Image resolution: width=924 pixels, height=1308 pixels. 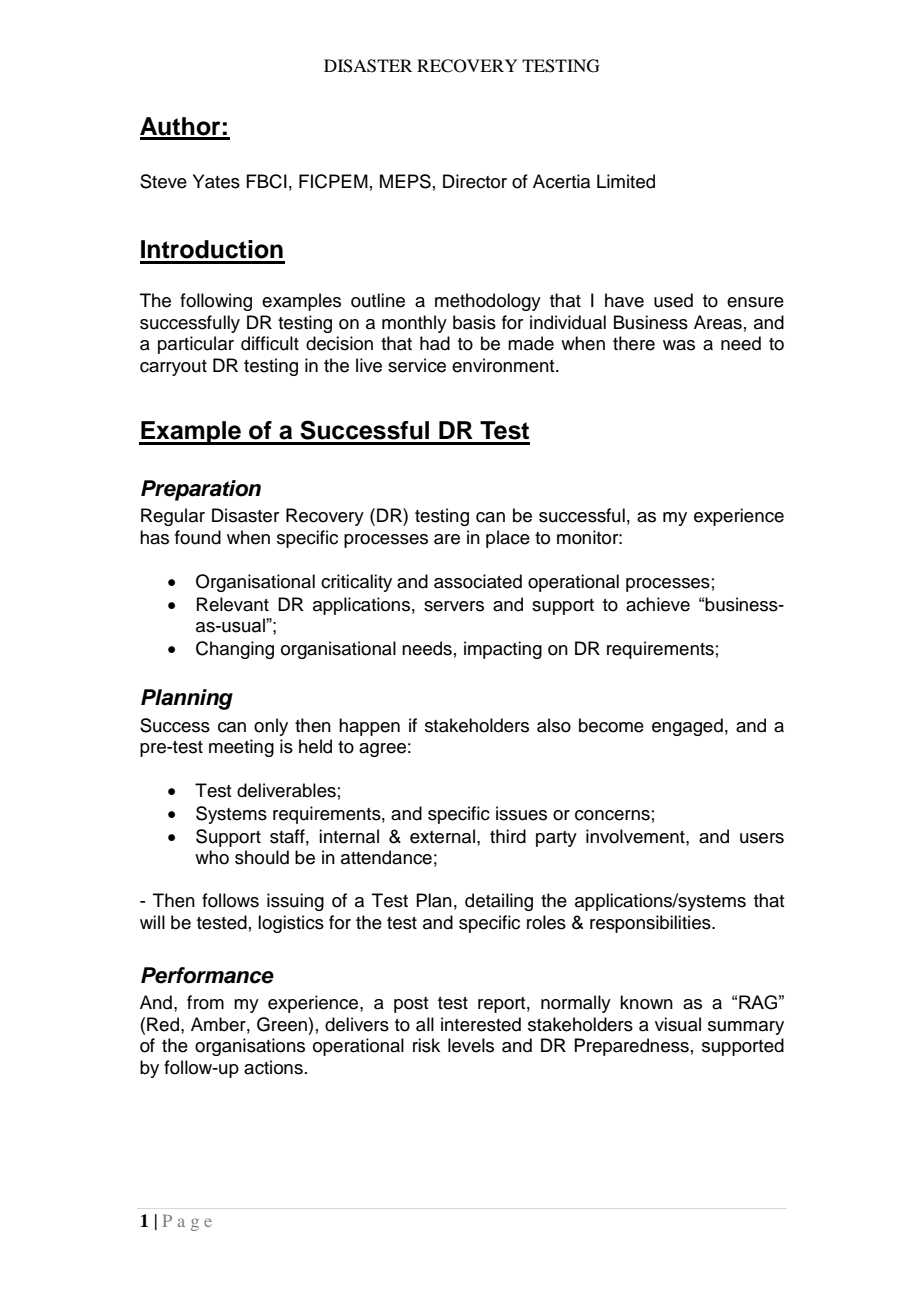 What do you see at coordinates (454, 606) in the screenshot?
I see `servers` at bounding box center [454, 606].
